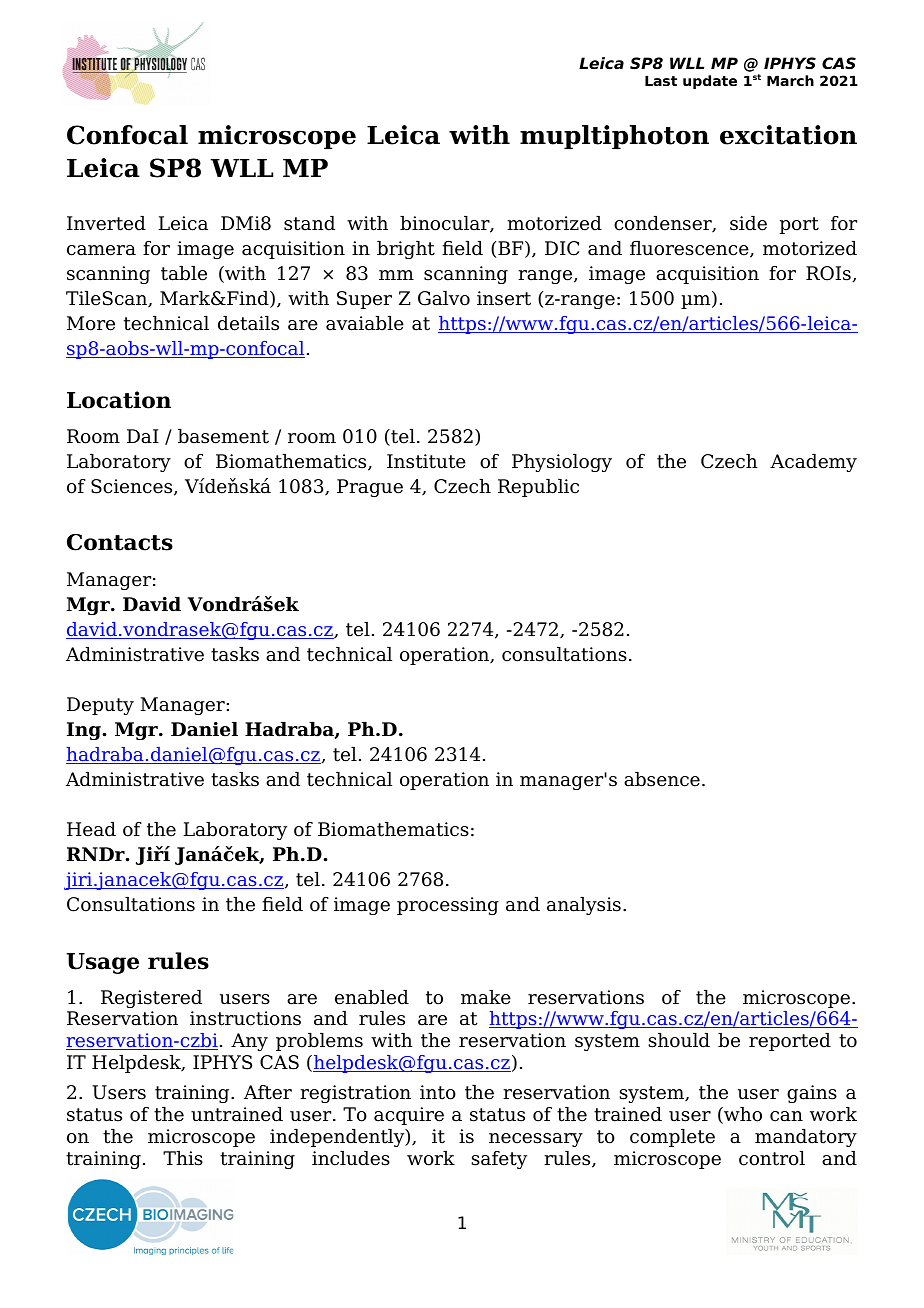 This screenshot has width=924, height=1308. What do you see at coordinates (183, 1158) in the screenshot?
I see `This` at bounding box center [183, 1158].
